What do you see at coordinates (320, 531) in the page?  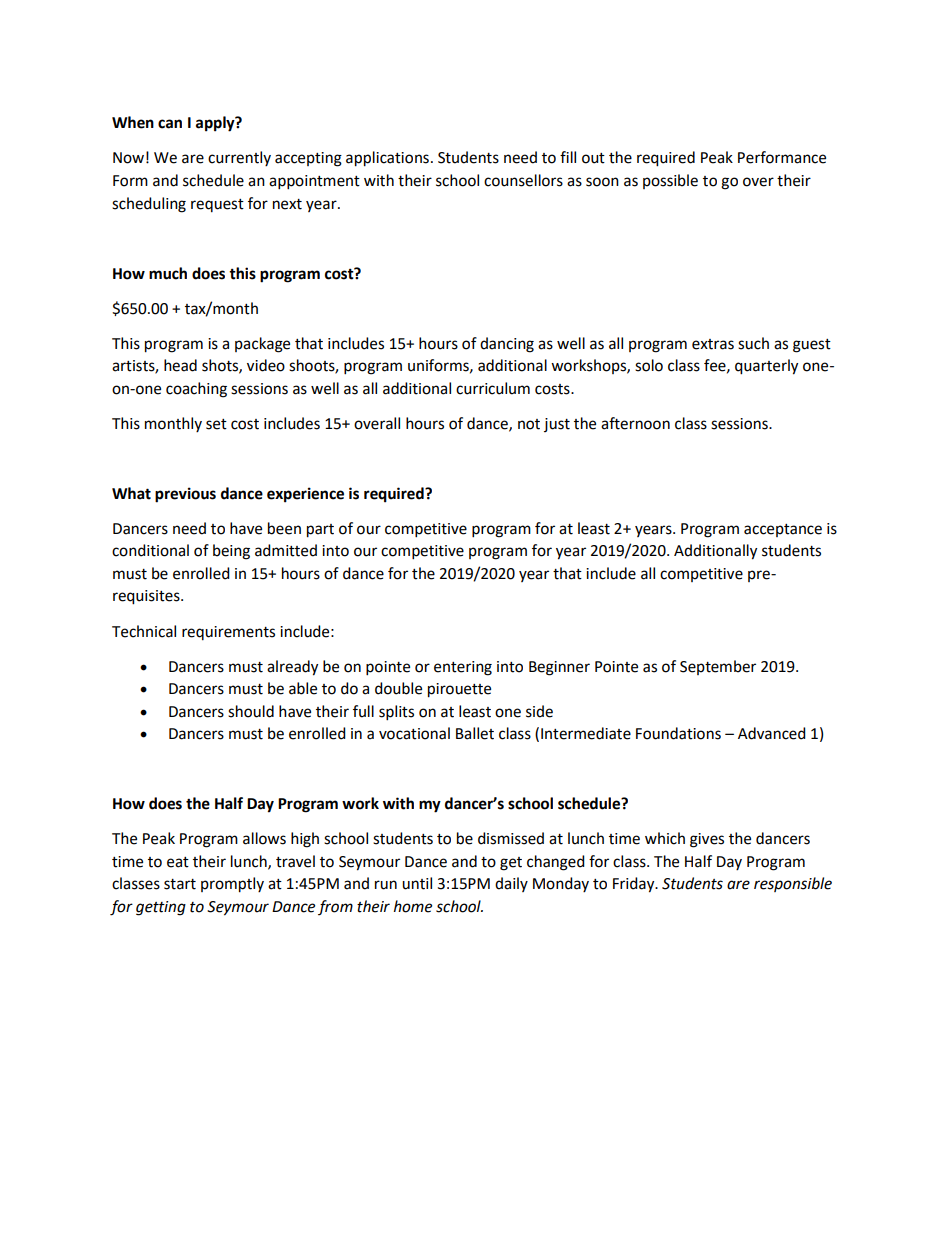 I see `part` at bounding box center [320, 531].
